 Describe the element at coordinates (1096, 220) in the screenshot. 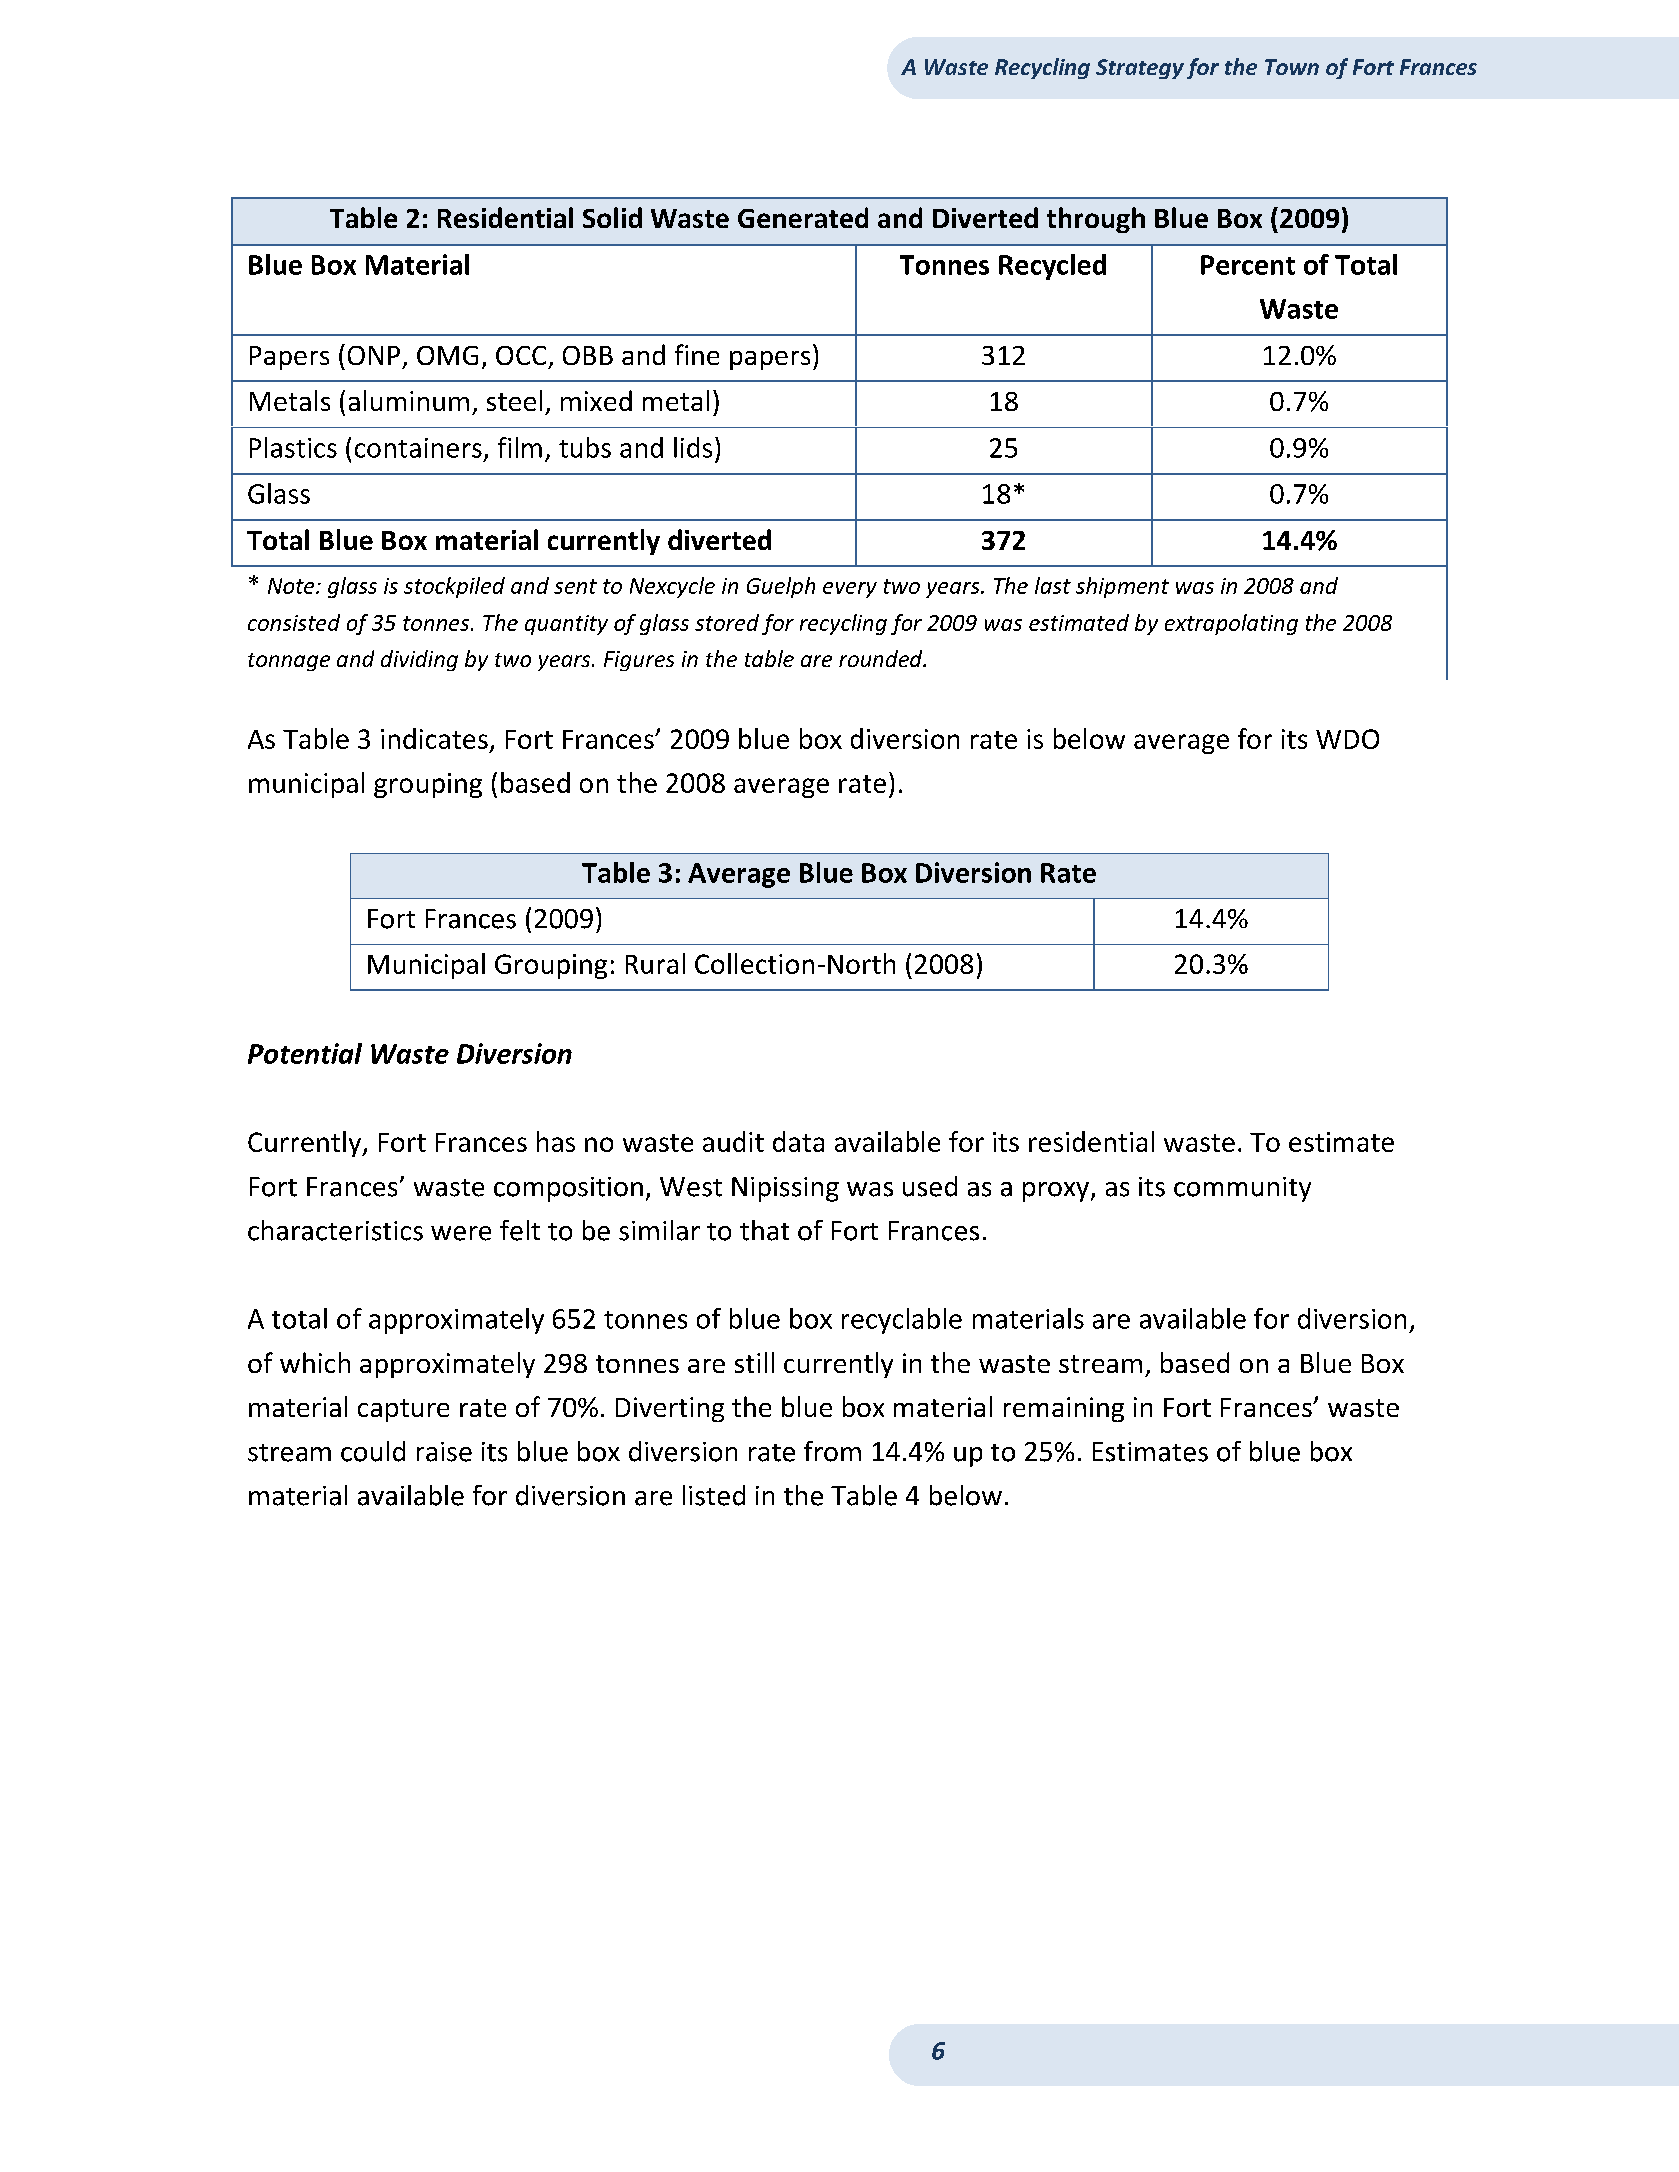

I see `through` at that location.
